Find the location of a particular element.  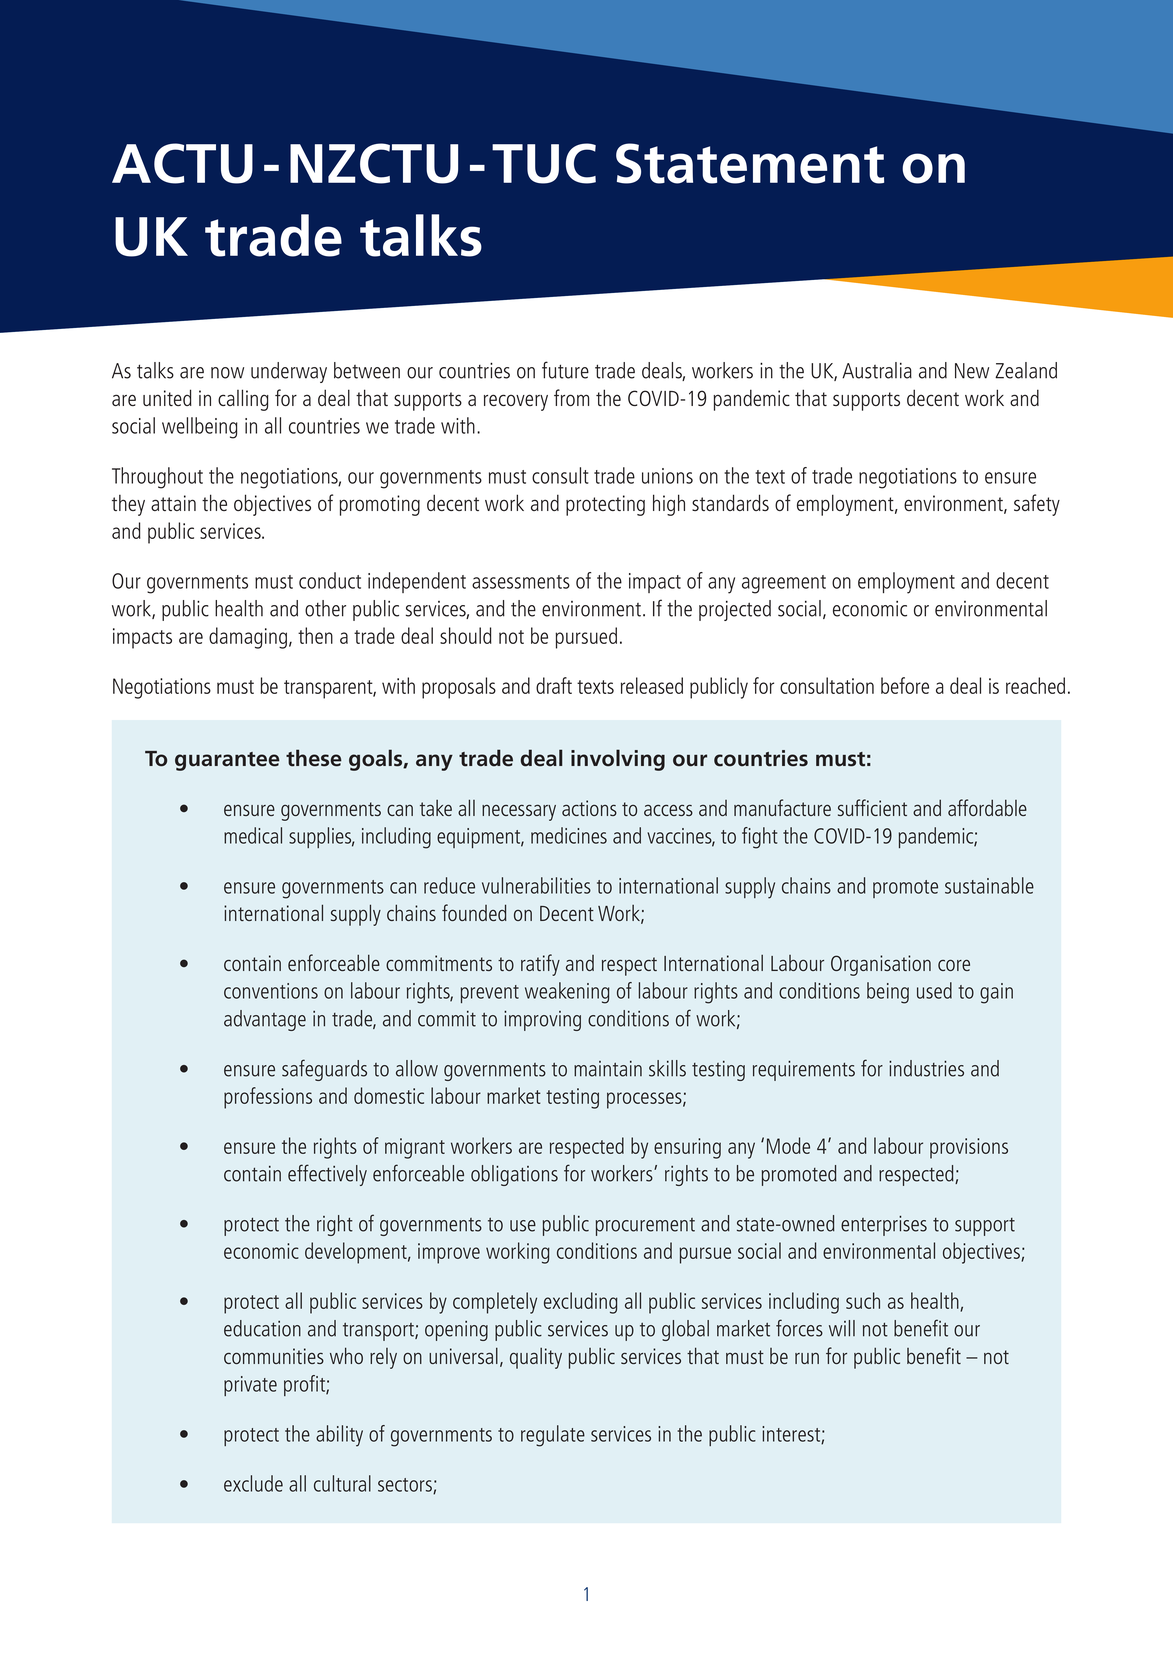

conventions is located at coordinates (271, 991).
